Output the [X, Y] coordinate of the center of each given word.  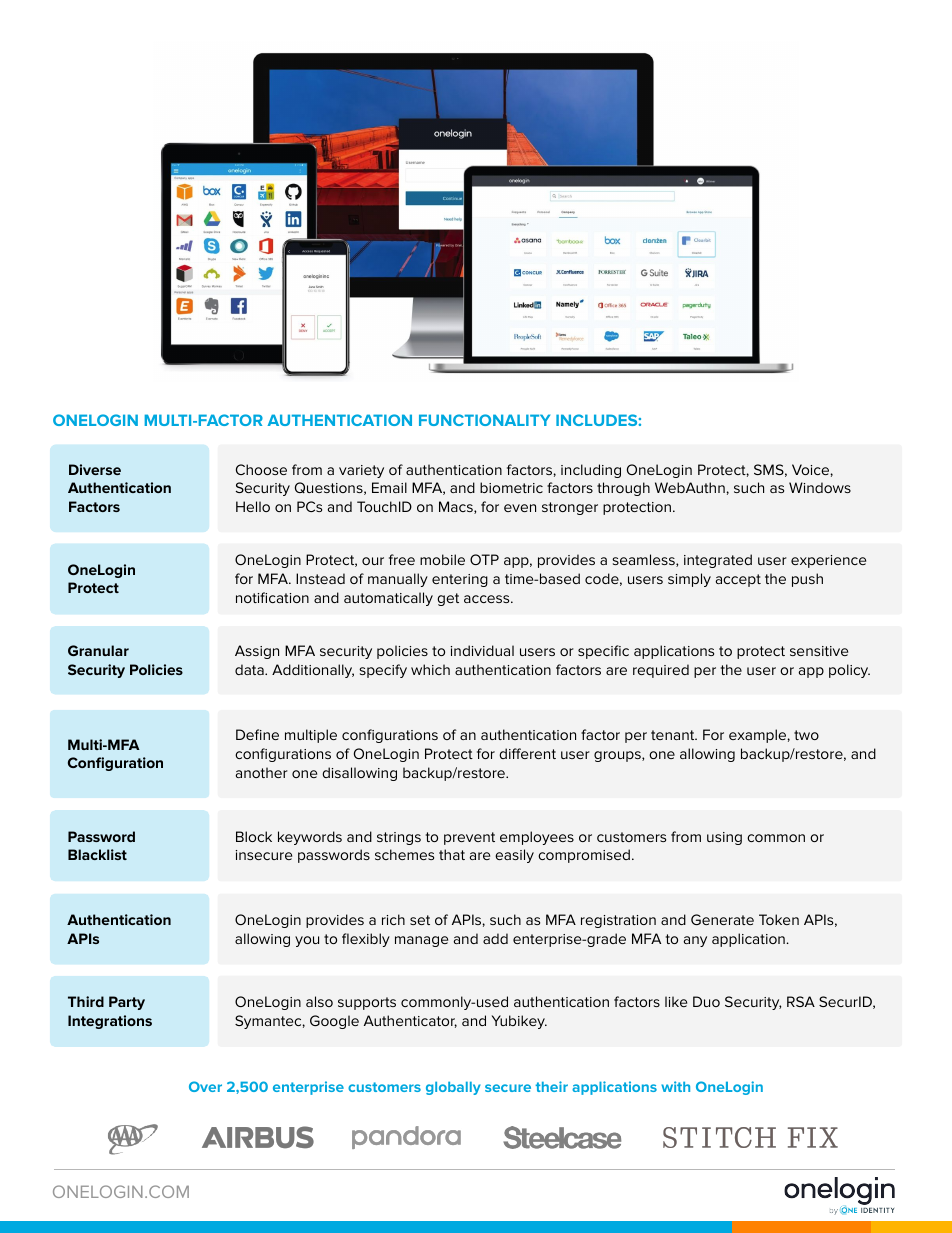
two [806, 735]
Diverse [95, 469]
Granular [98, 650]
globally [453, 1088]
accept [738, 580]
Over [205, 1086]
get [448, 599]
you [307, 941]
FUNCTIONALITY [484, 420]
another [262, 772]
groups [618, 756]
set [420, 920]
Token [779, 919]
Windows [820, 487]
